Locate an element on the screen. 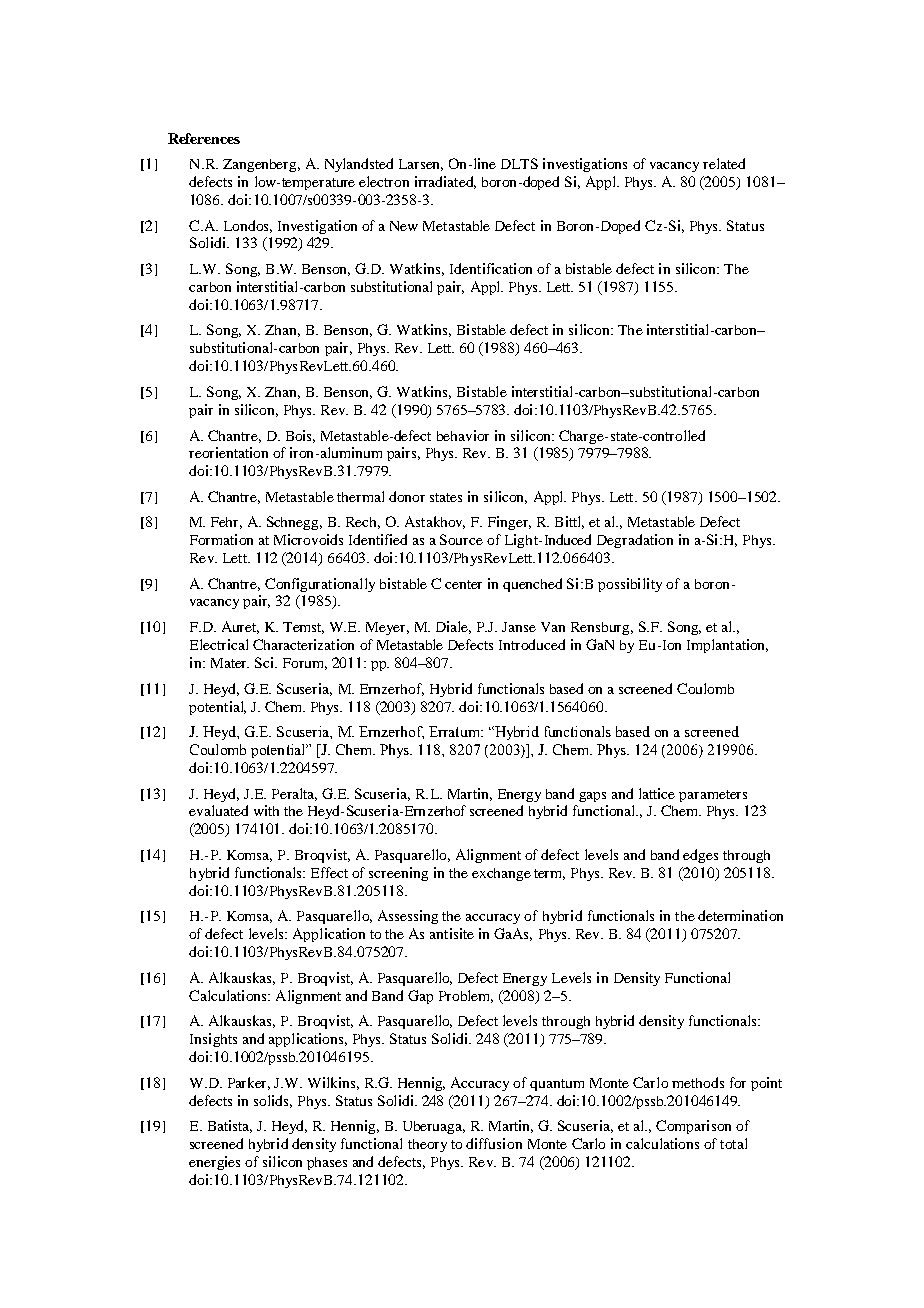 The height and width of the screenshot is (1308, 924). solids is located at coordinates (273, 1101).
